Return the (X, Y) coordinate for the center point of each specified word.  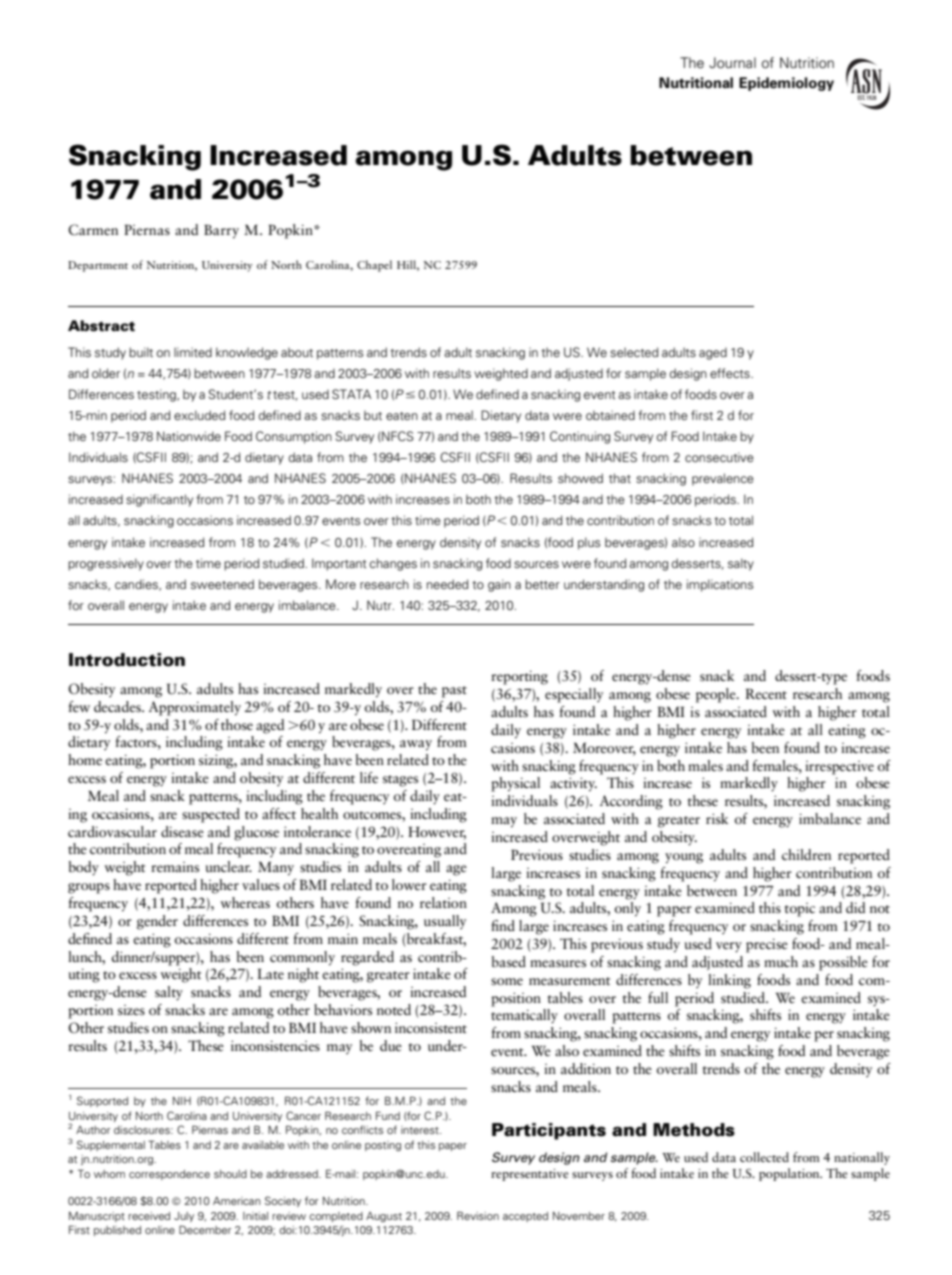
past (454, 692)
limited (193, 352)
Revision (478, 1215)
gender (157, 922)
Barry (221, 231)
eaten (402, 416)
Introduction (127, 660)
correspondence (169, 1175)
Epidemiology (786, 84)
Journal (732, 62)
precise (767, 945)
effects (731, 373)
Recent (766, 693)
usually (445, 922)
